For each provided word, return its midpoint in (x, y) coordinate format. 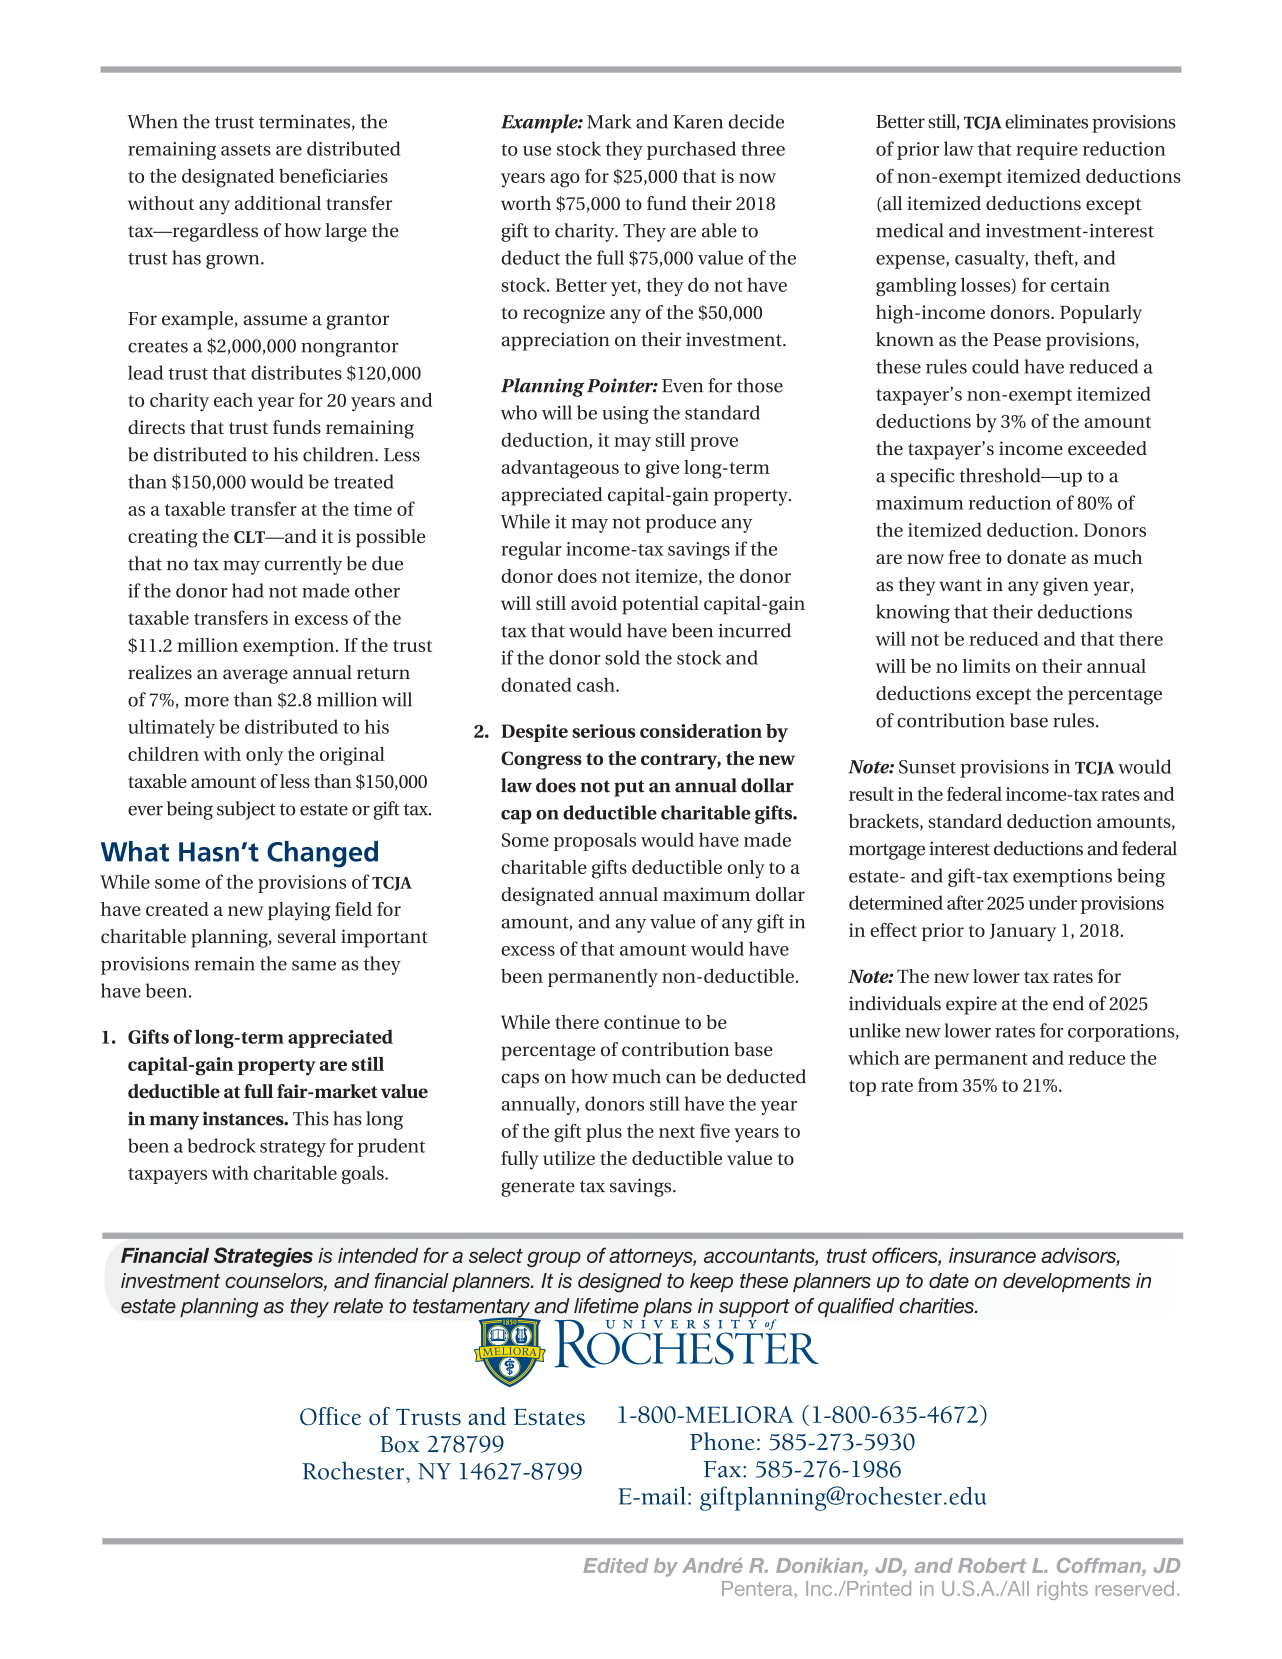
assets (246, 150)
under (1052, 902)
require (1047, 151)
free (964, 557)
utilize (569, 1158)
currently (303, 565)
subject (246, 810)
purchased (691, 150)
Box (400, 1444)
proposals (595, 841)
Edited (615, 1565)
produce (681, 523)
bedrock (221, 1145)
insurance (992, 1255)
